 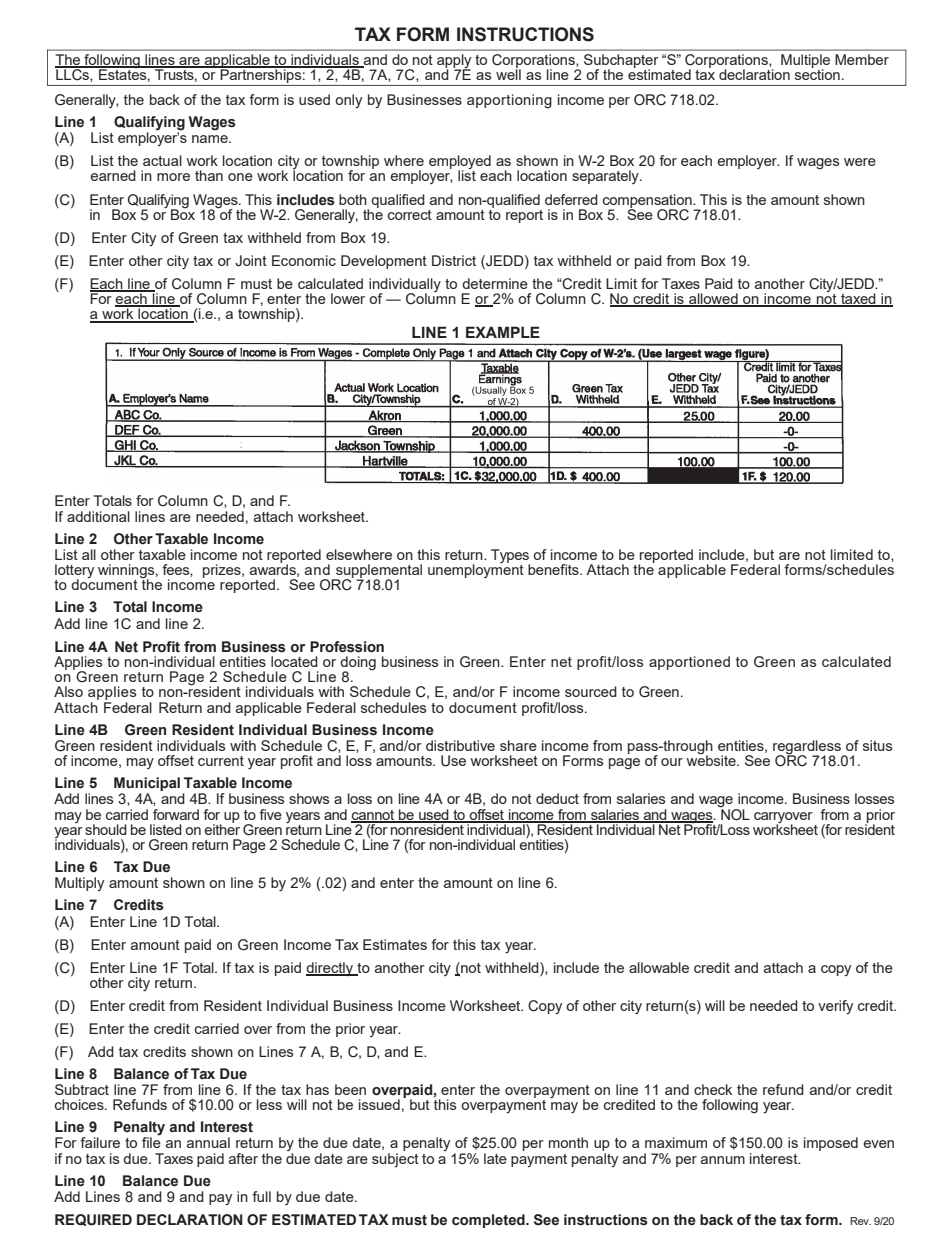 What do you see at coordinates (713, 300) in the document?
I see `allowed` at bounding box center [713, 300].
